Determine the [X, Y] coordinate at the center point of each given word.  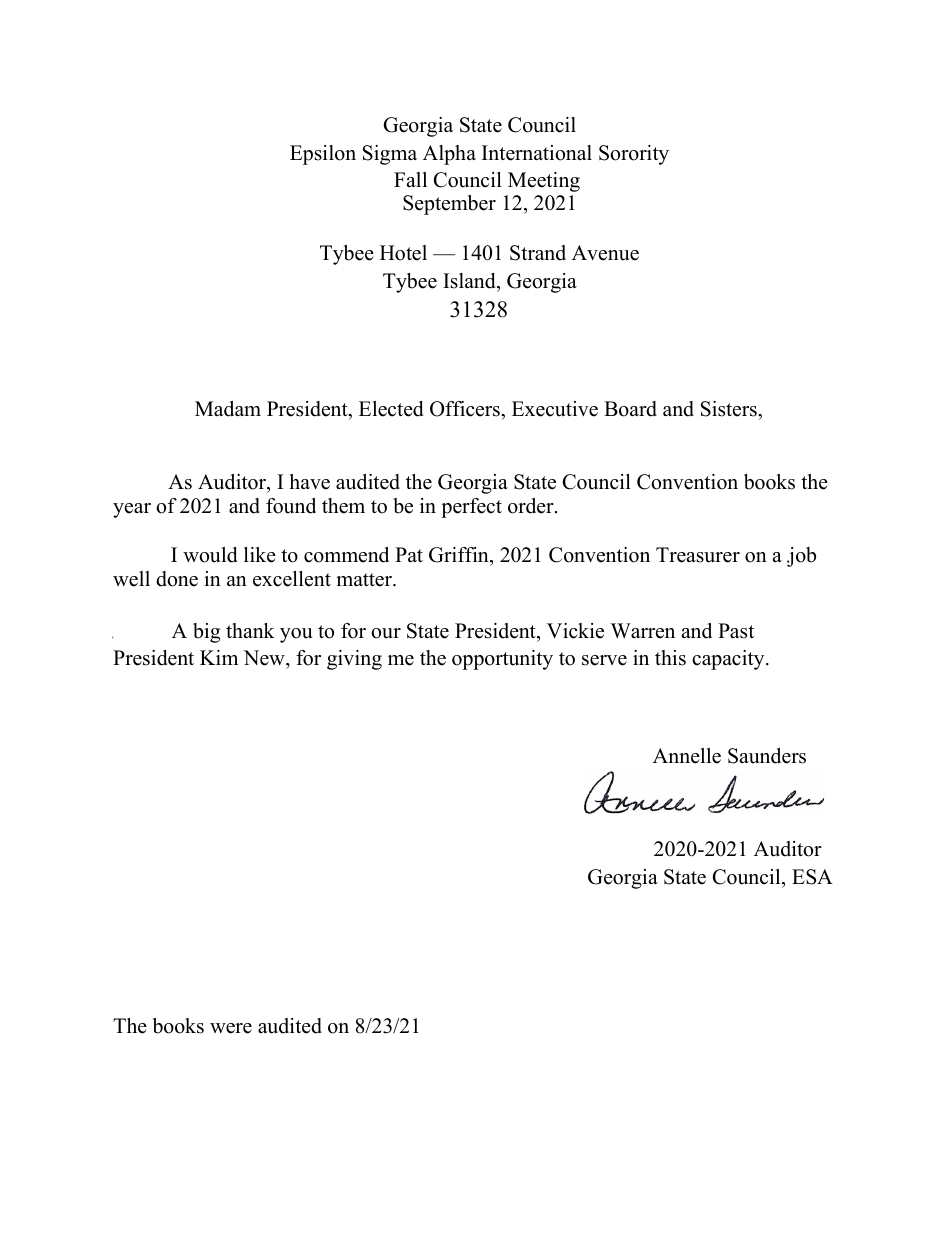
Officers [466, 409]
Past [736, 631]
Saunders [767, 756]
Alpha [449, 155]
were [231, 1028]
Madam [228, 409]
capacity [729, 660]
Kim [219, 657]
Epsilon [323, 155]
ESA [812, 877]
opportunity [502, 660]
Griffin [460, 555]
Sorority [634, 155]
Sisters [730, 409]
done [177, 579]
